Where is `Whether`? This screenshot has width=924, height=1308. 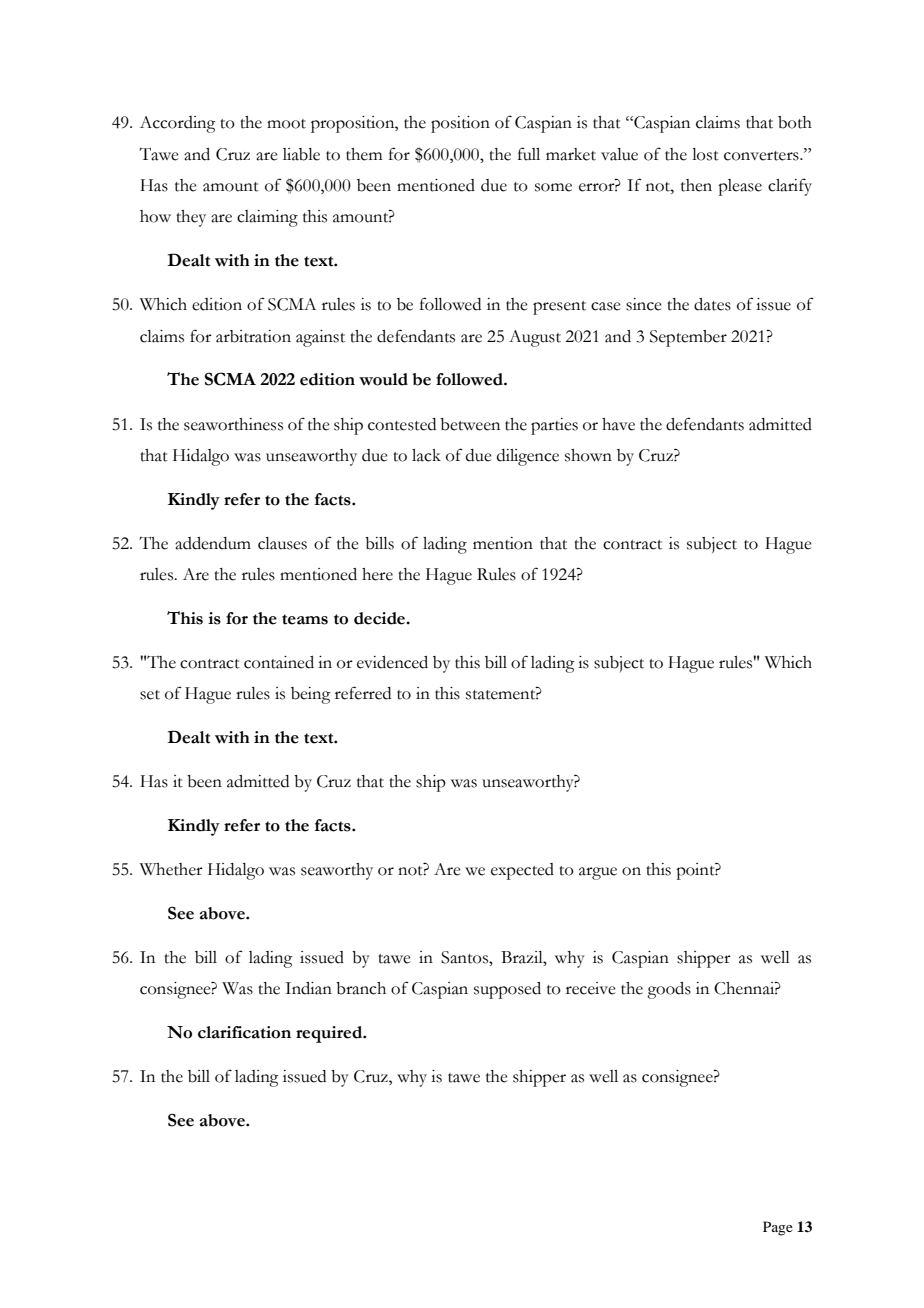
Whether is located at coordinates (171, 869).
